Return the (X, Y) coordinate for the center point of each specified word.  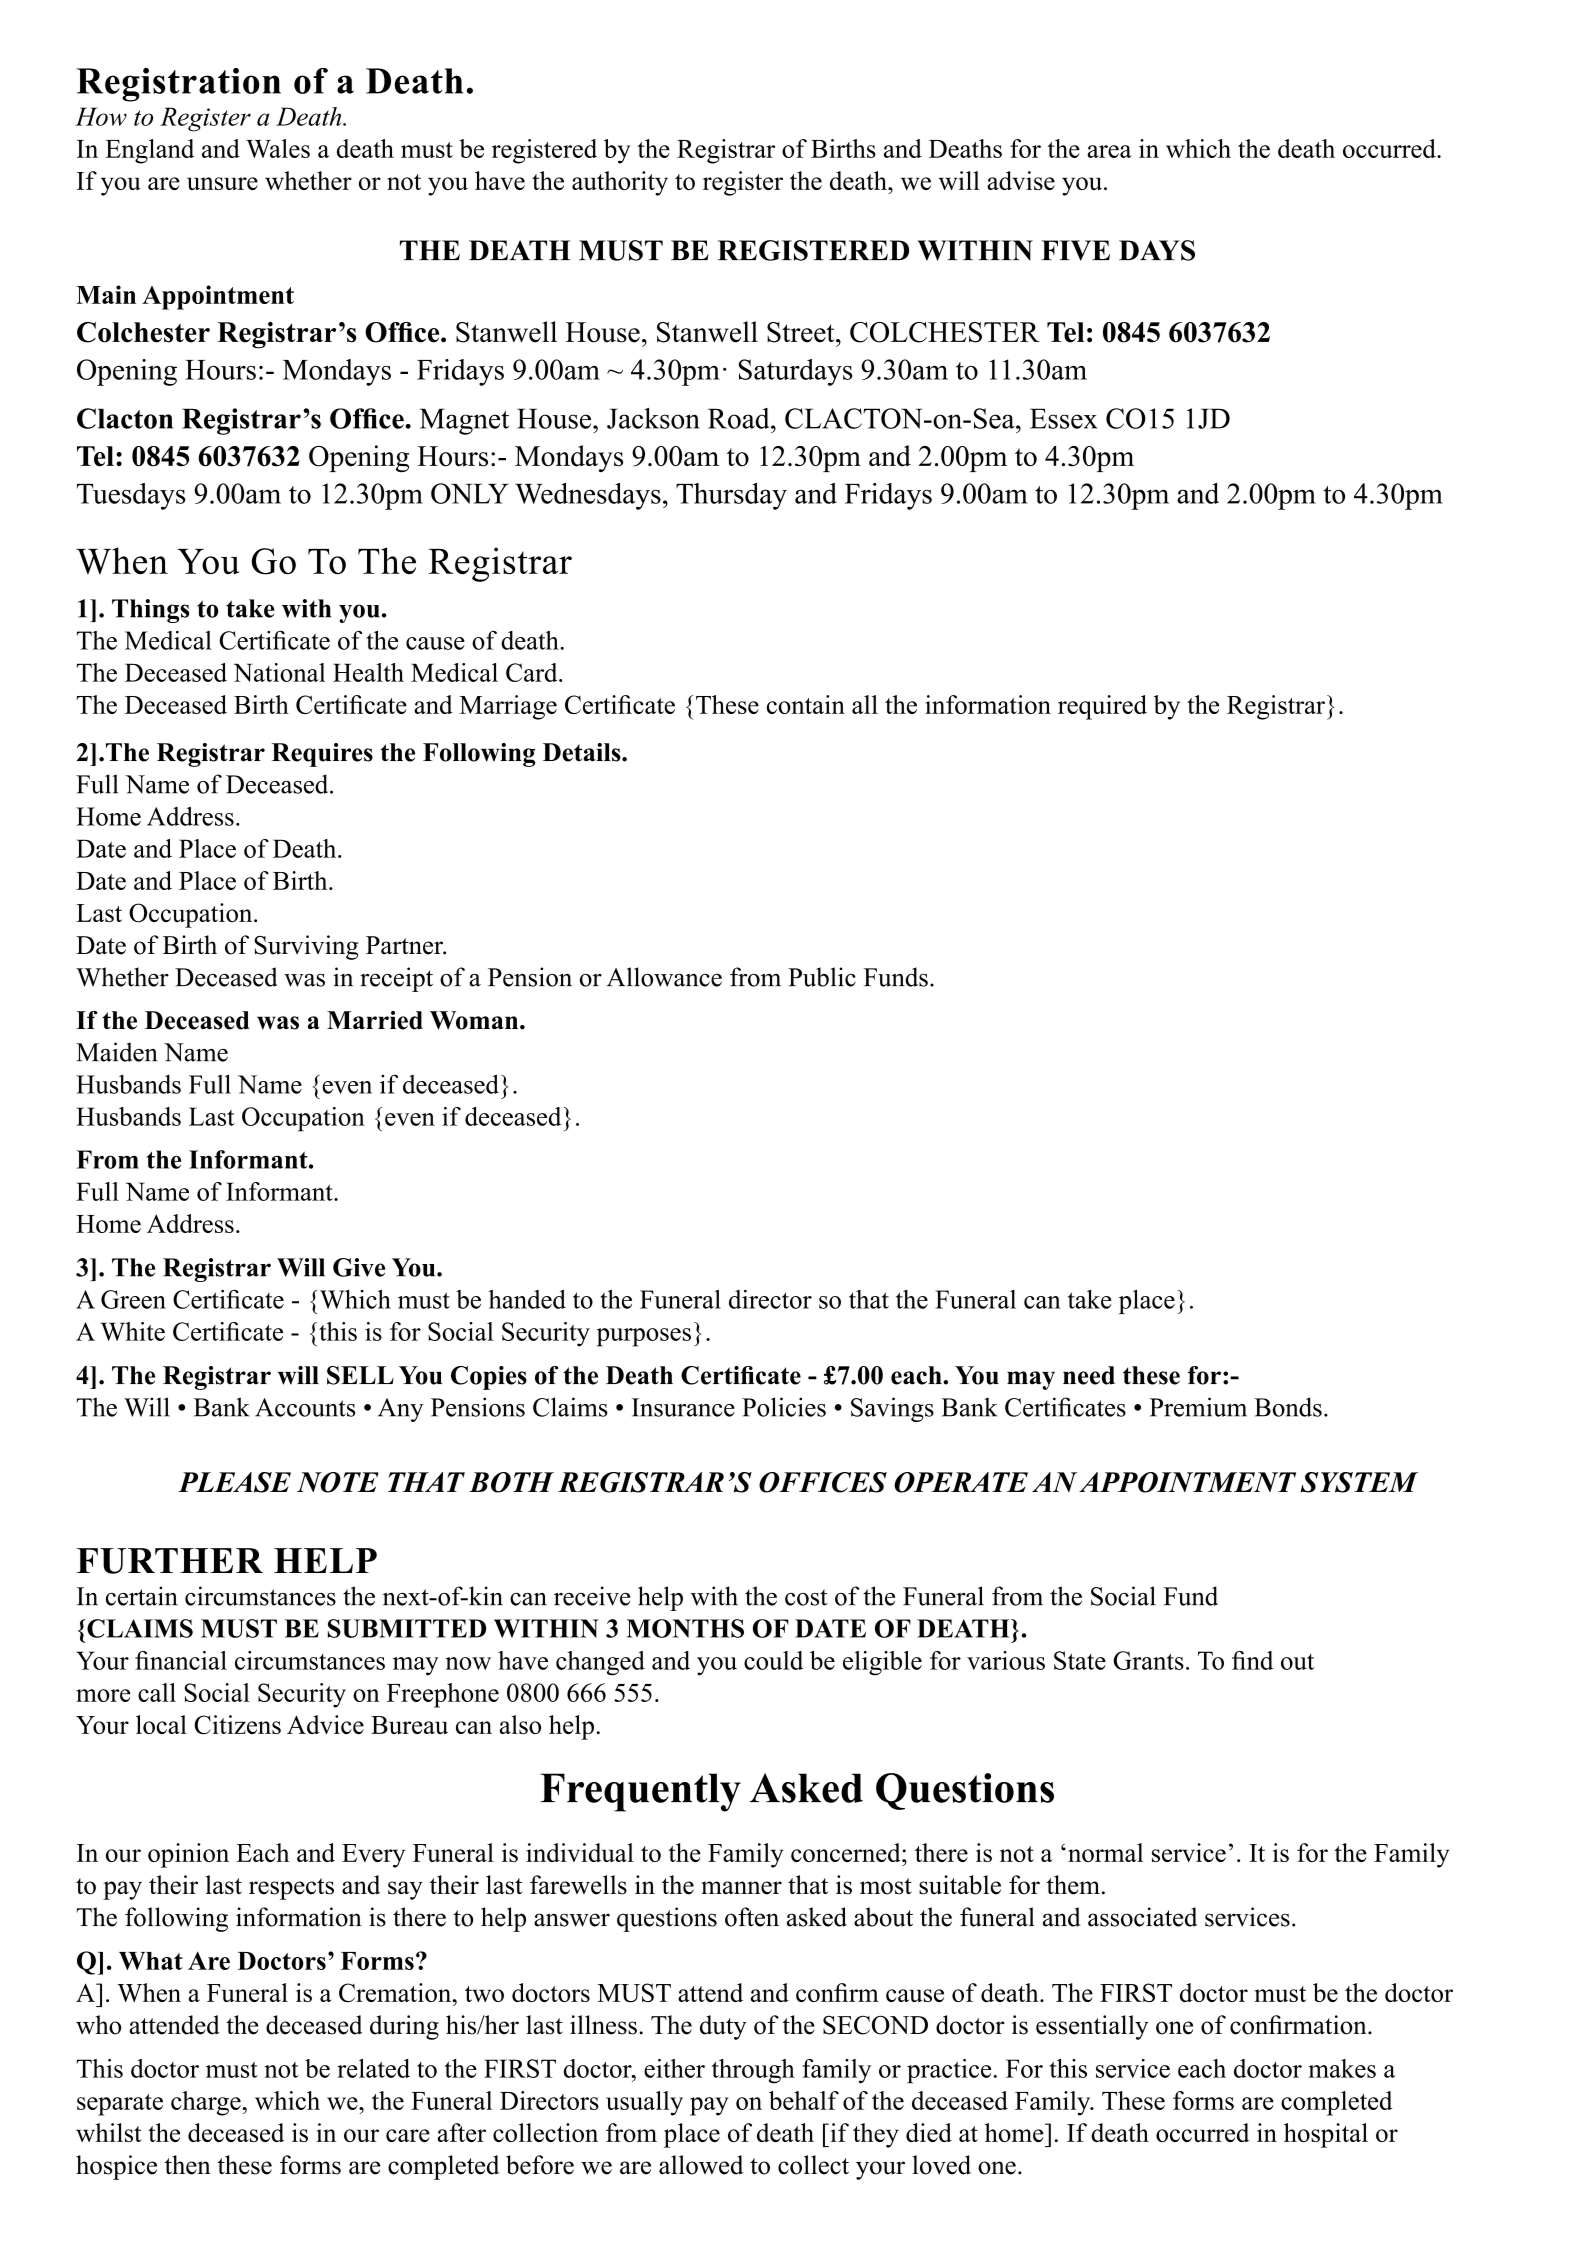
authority (620, 183)
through (753, 2071)
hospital (1326, 2135)
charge (207, 2103)
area (1109, 151)
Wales (278, 148)
